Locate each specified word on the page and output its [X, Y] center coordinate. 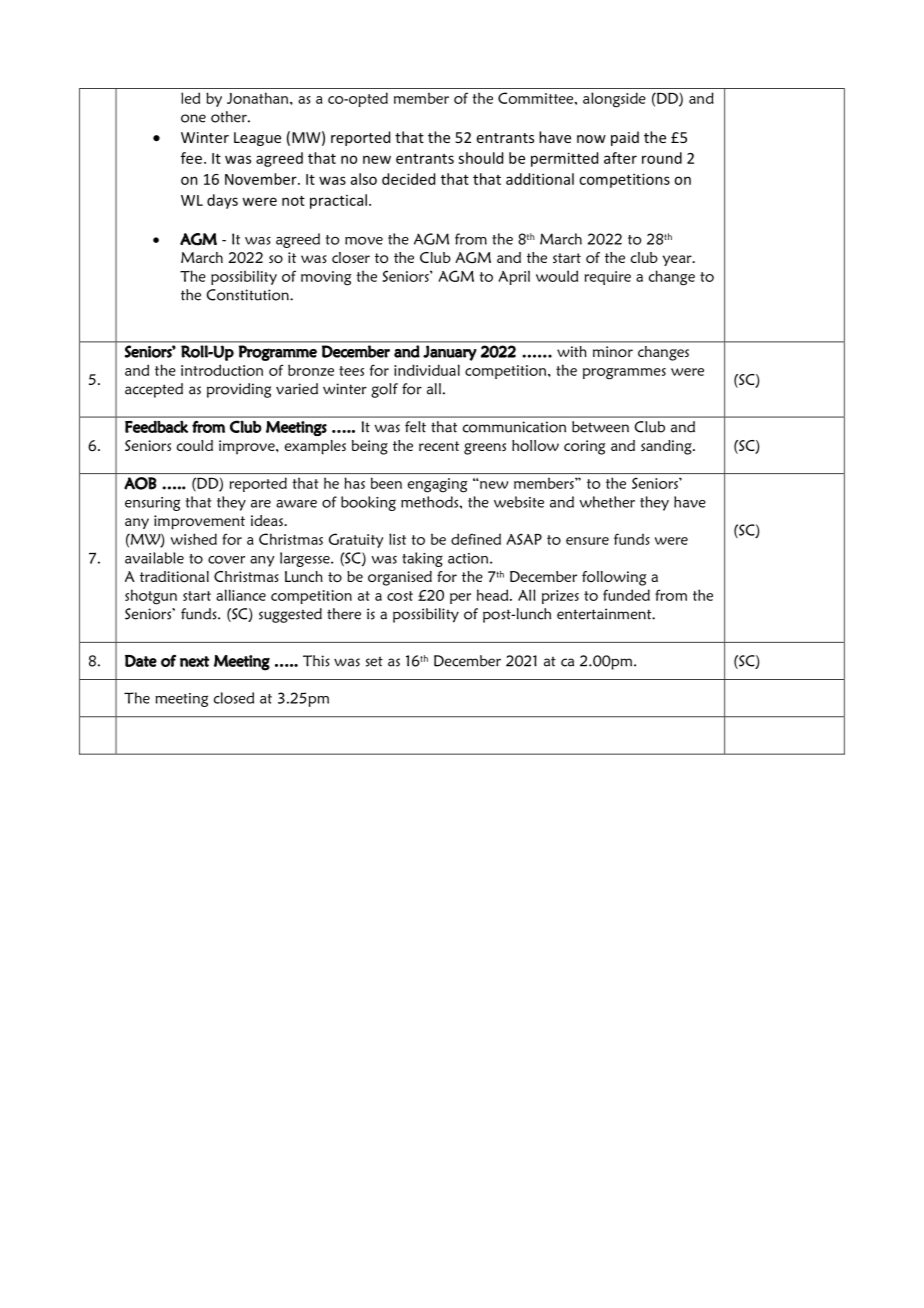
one [193, 118]
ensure [587, 541]
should [480, 158]
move [364, 241]
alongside [614, 100]
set [374, 662]
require [608, 278]
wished [194, 539]
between [600, 427]
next [195, 661]
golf [384, 390]
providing [239, 390]
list [397, 539]
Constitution [249, 295]
